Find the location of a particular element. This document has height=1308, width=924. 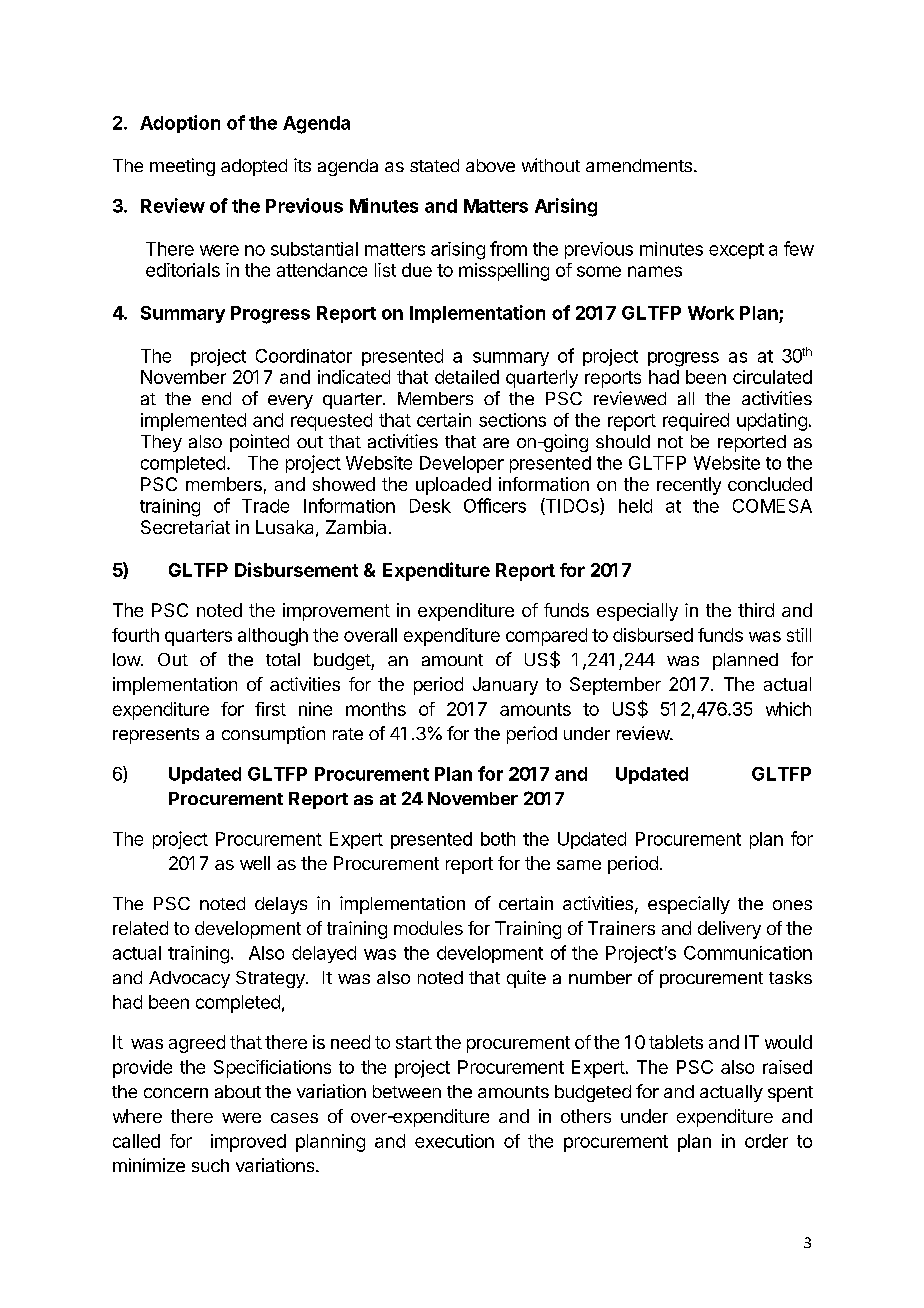

amendments is located at coordinates (639, 165).
